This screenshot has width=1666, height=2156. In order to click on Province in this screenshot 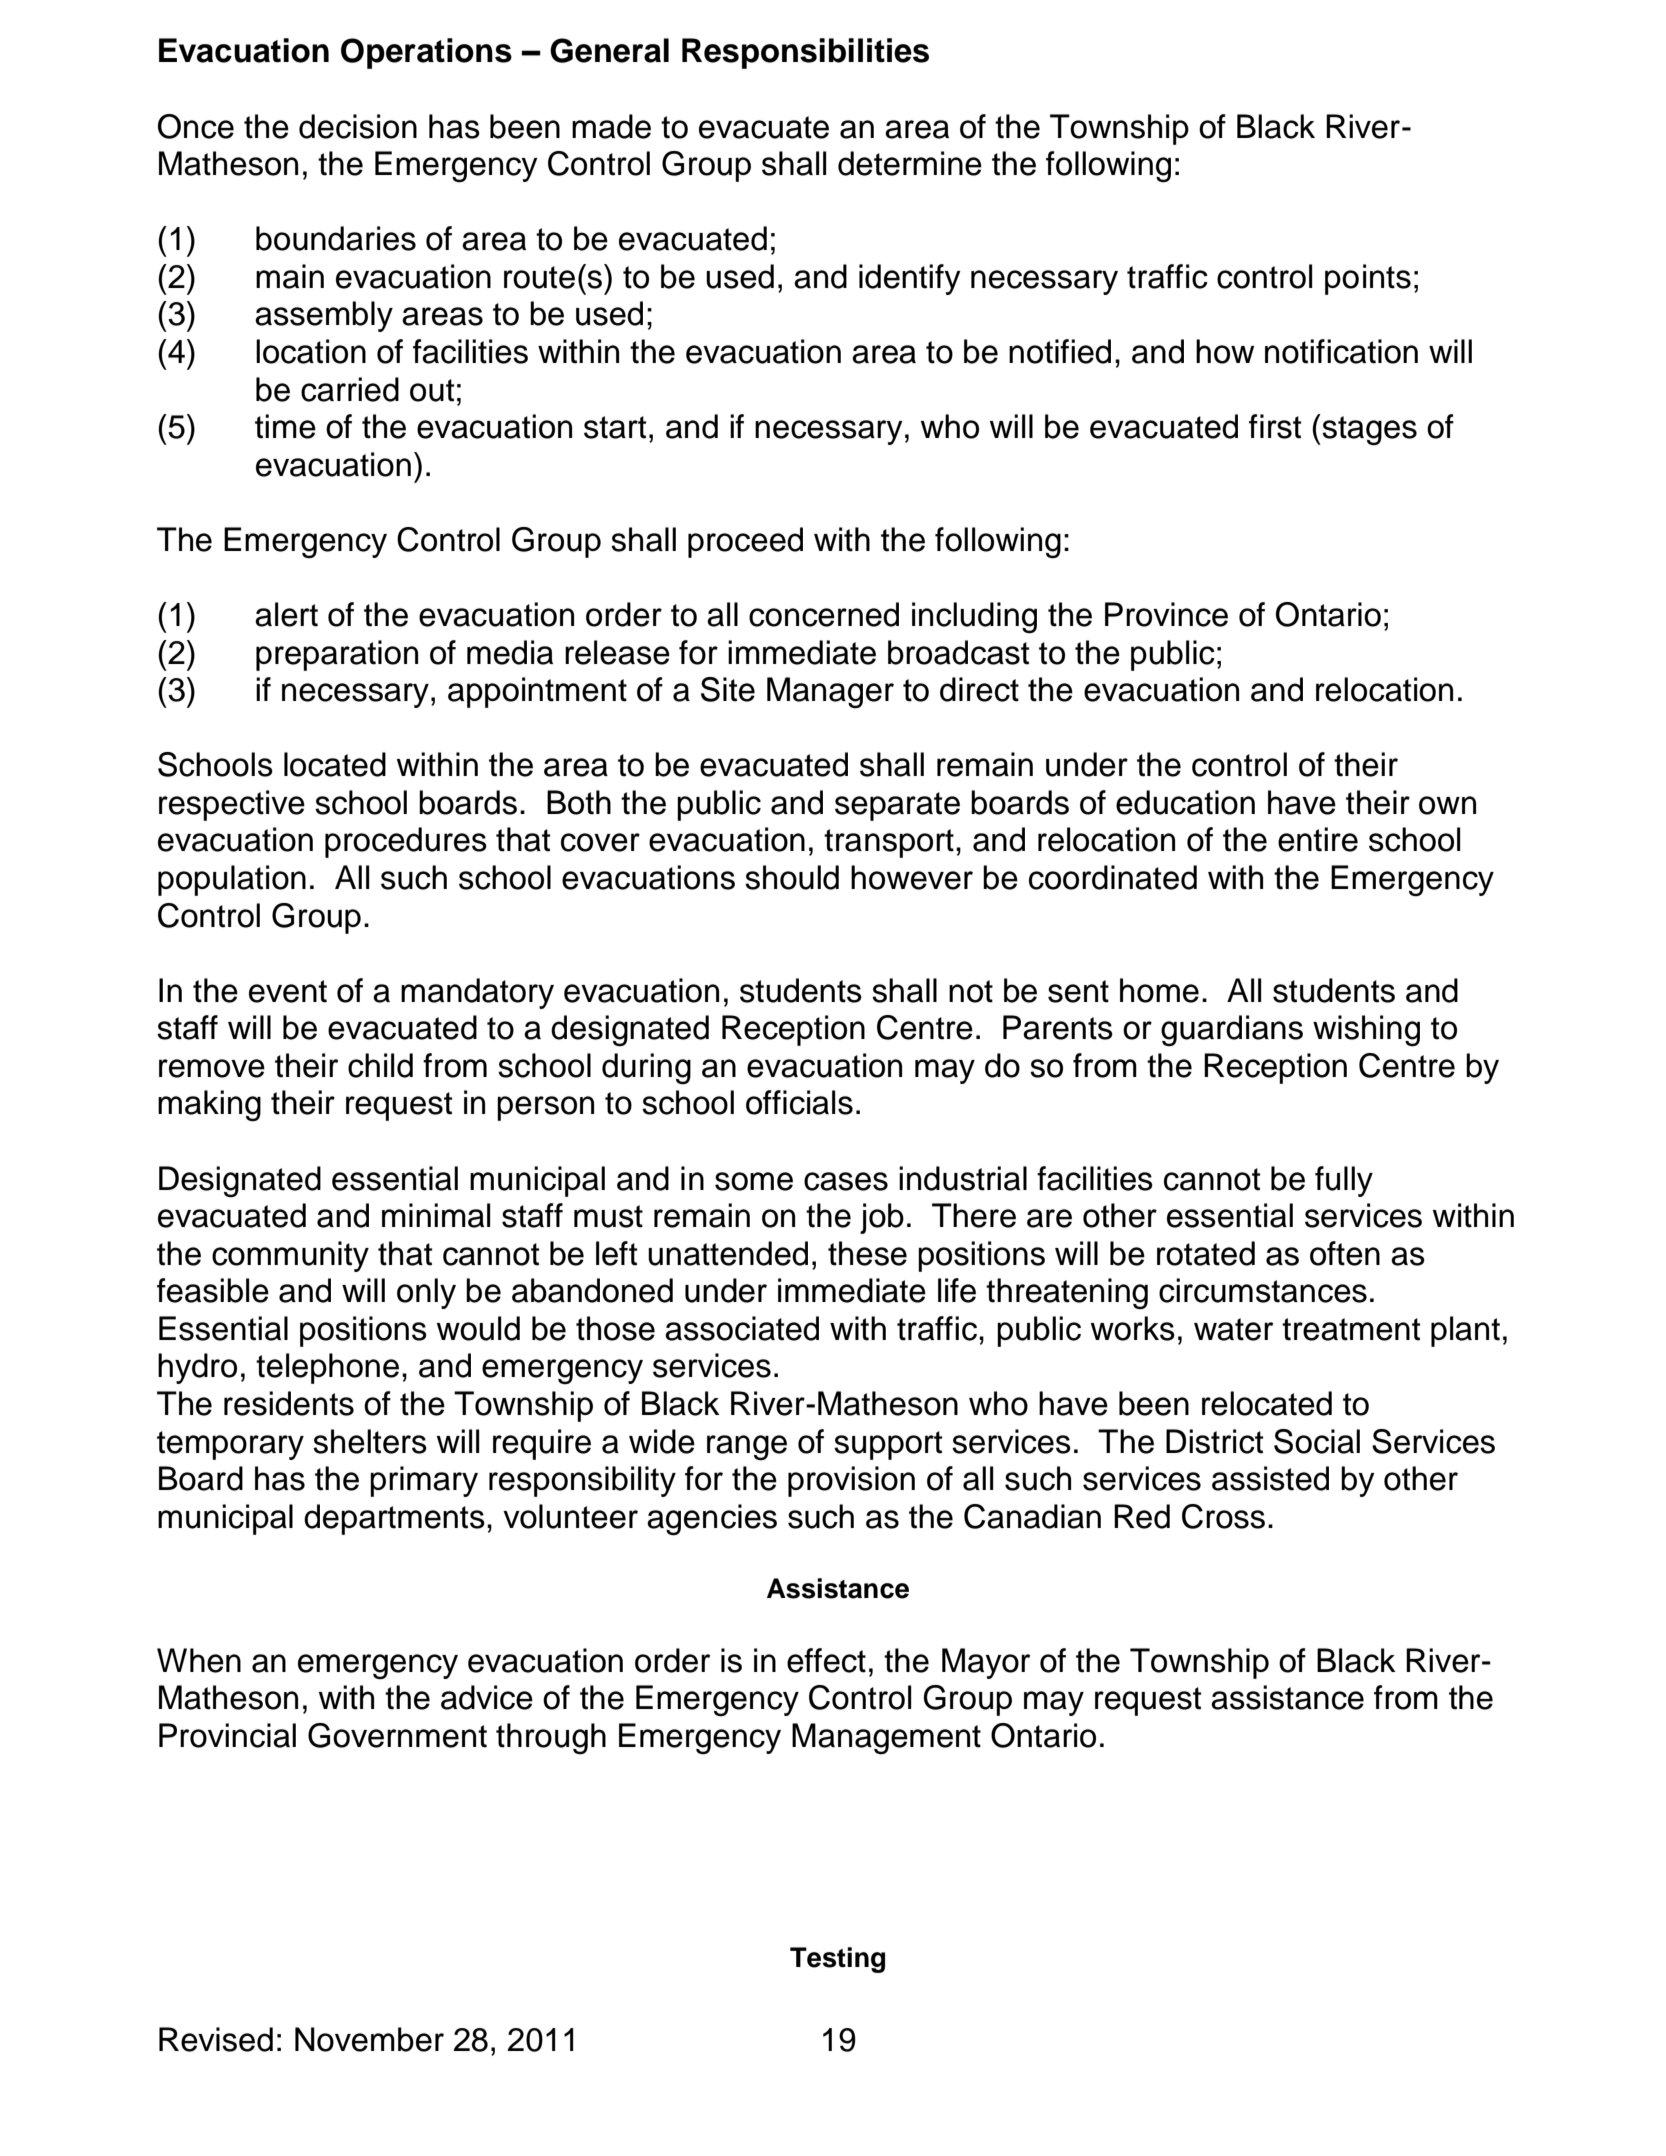, I will do `click(1166, 614)`.
